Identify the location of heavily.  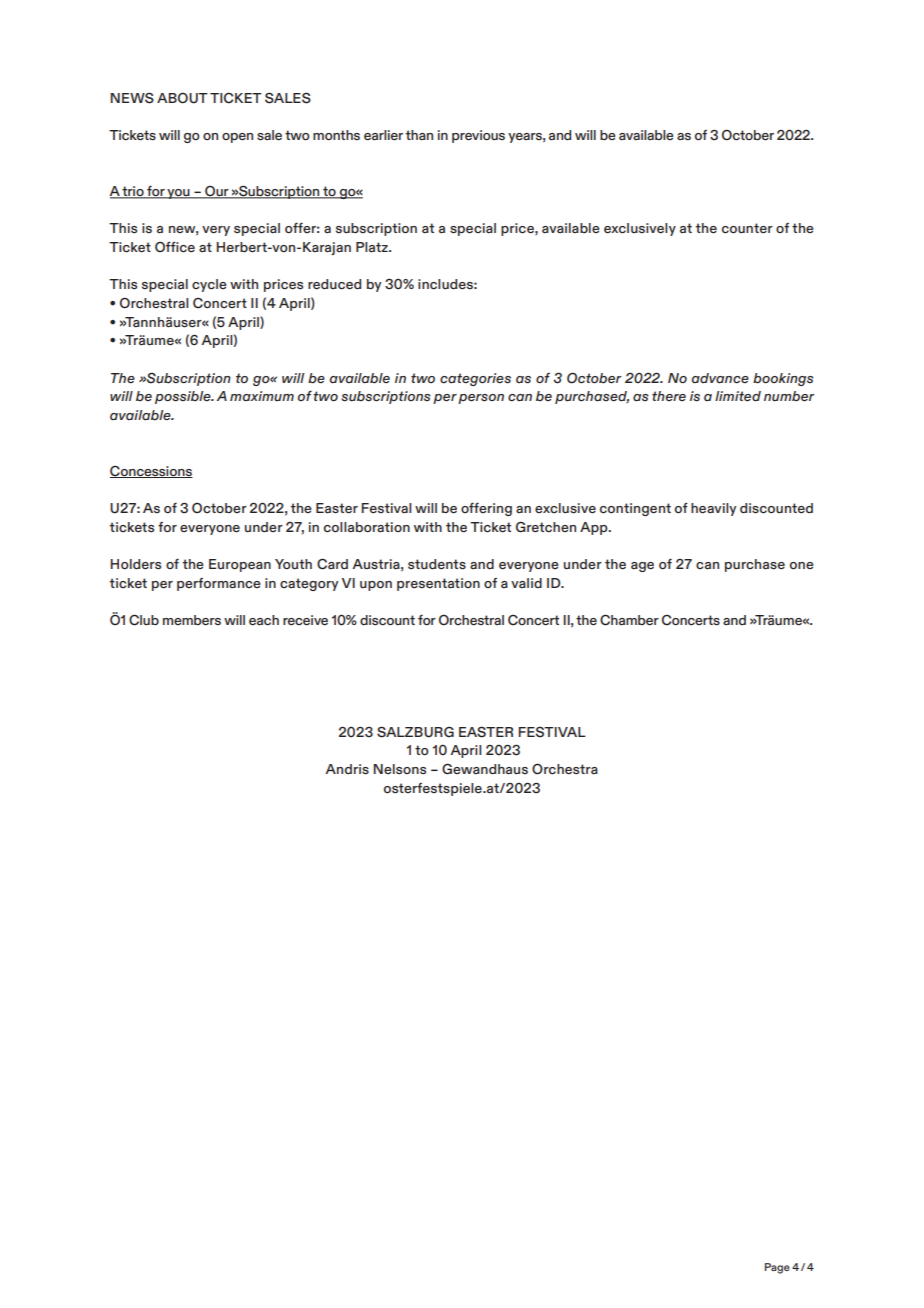
(713, 509).
